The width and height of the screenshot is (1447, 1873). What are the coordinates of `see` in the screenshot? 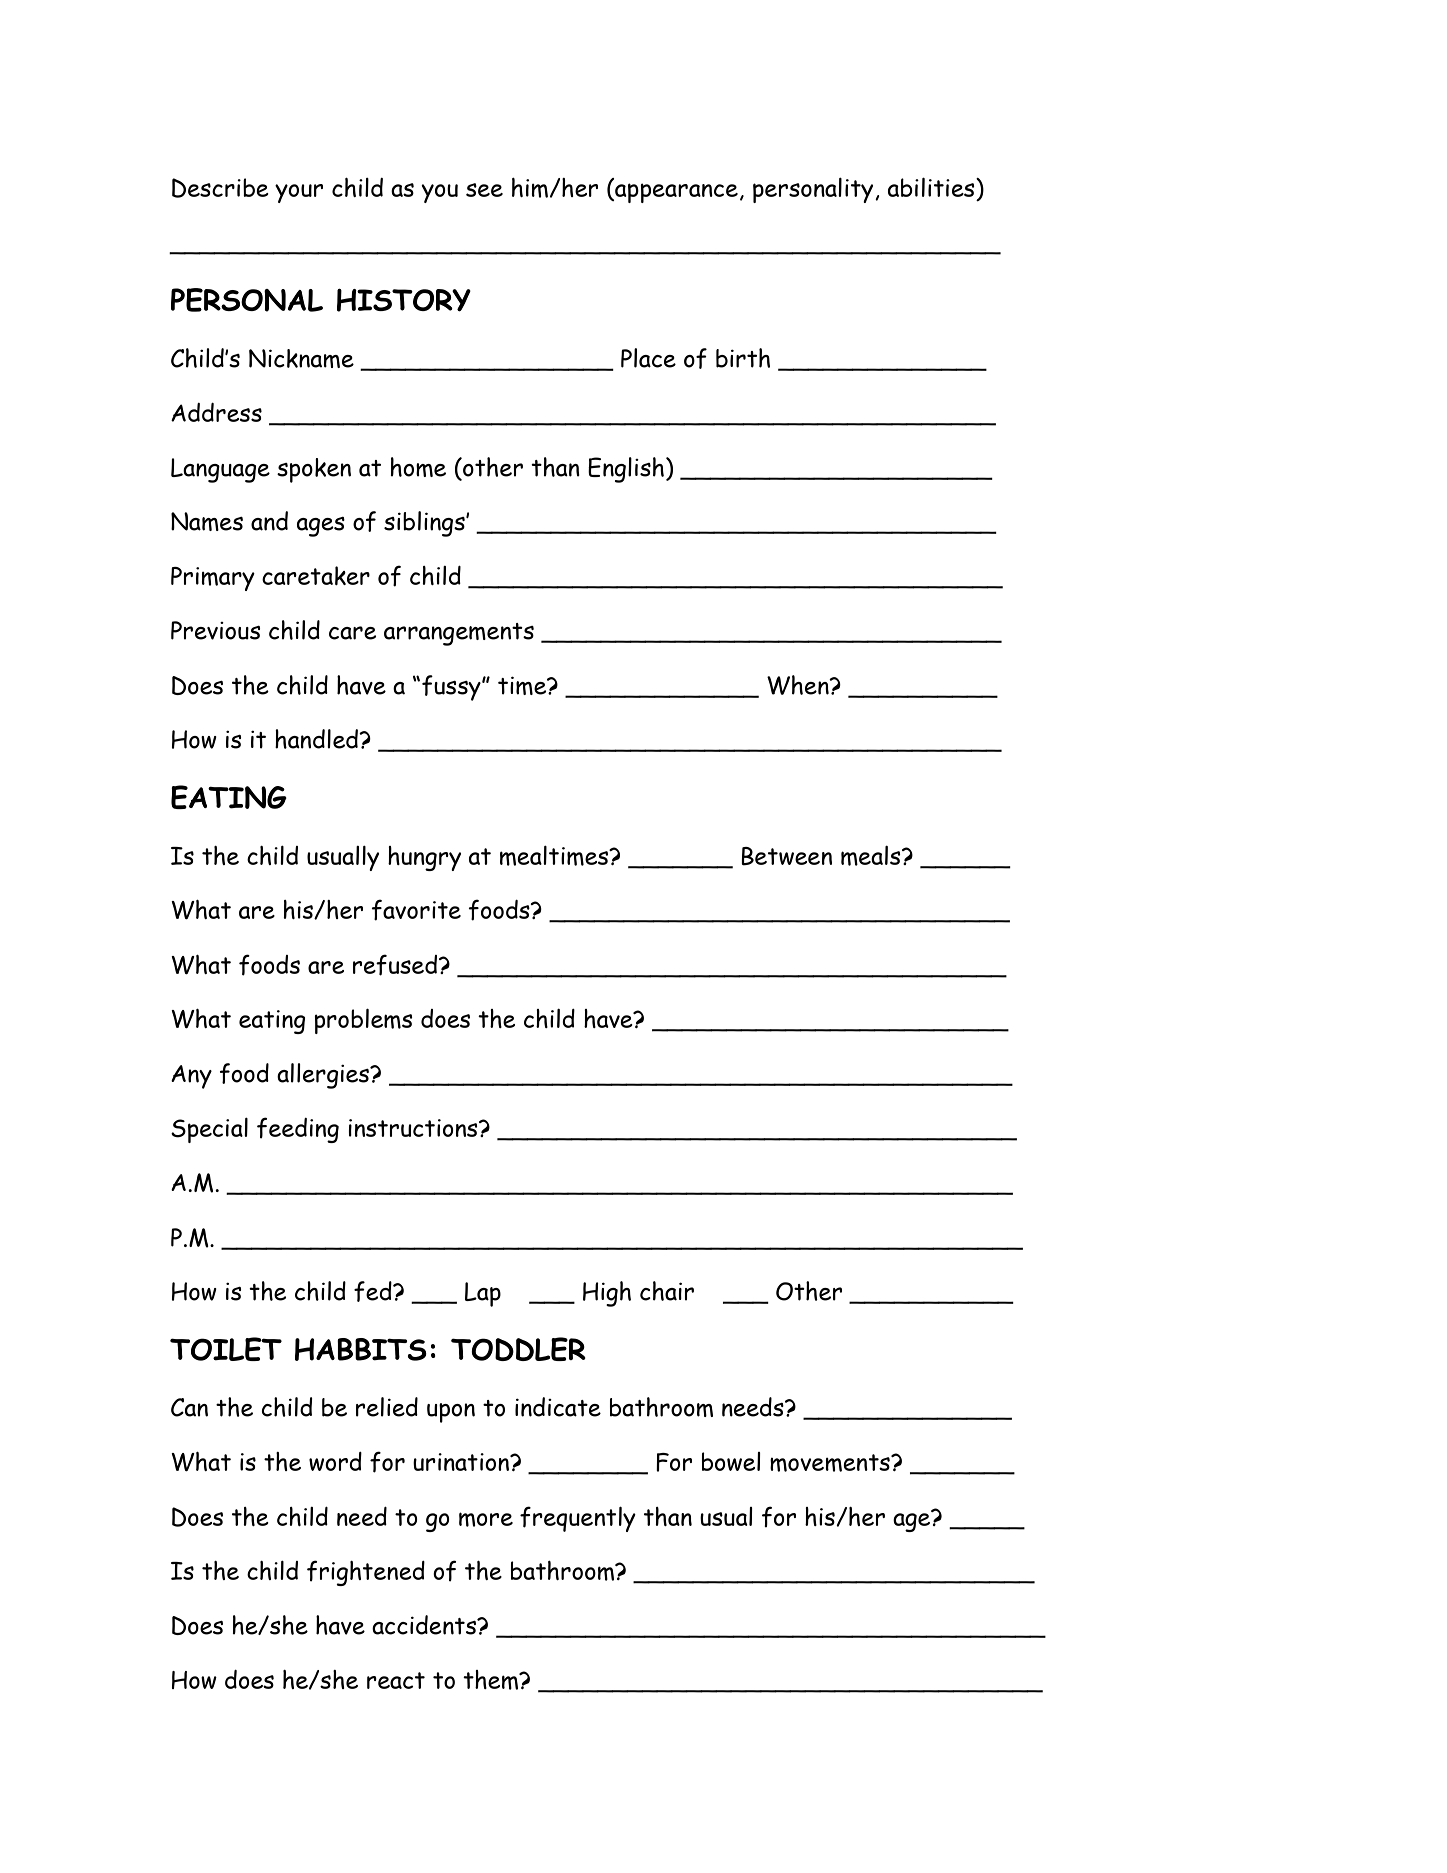 It's located at (484, 190).
